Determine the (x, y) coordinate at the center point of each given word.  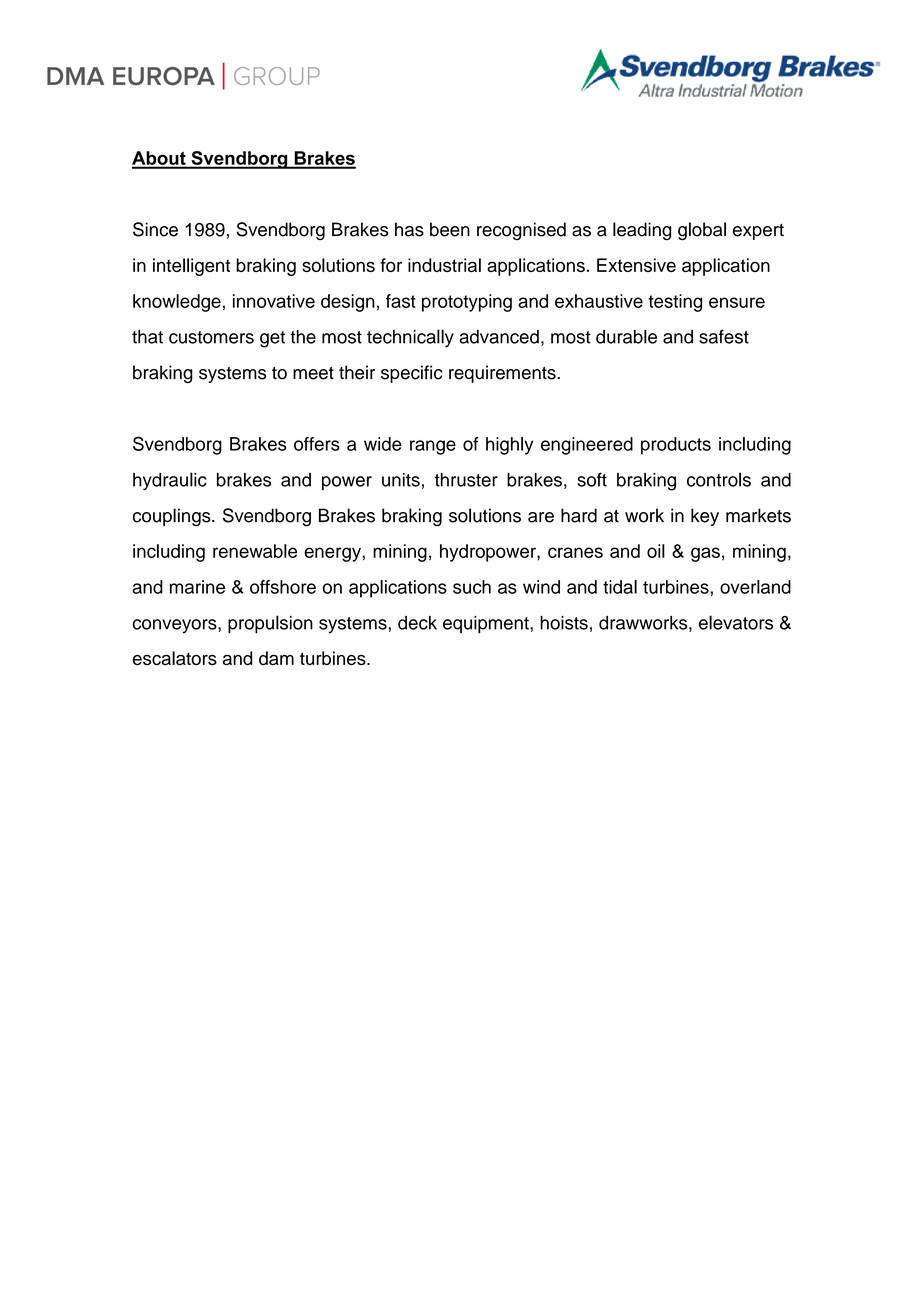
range (433, 447)
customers (211, 337)
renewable (255, 551)
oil (656, 551)
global (702, 231)
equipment (487, 624)
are (541, 517)
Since (155, 229)
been (450, 229)
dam (276, 658)
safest (724, 336)
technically (410, 338)
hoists (564, 623)
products (676, 446)
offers (317, 444)
